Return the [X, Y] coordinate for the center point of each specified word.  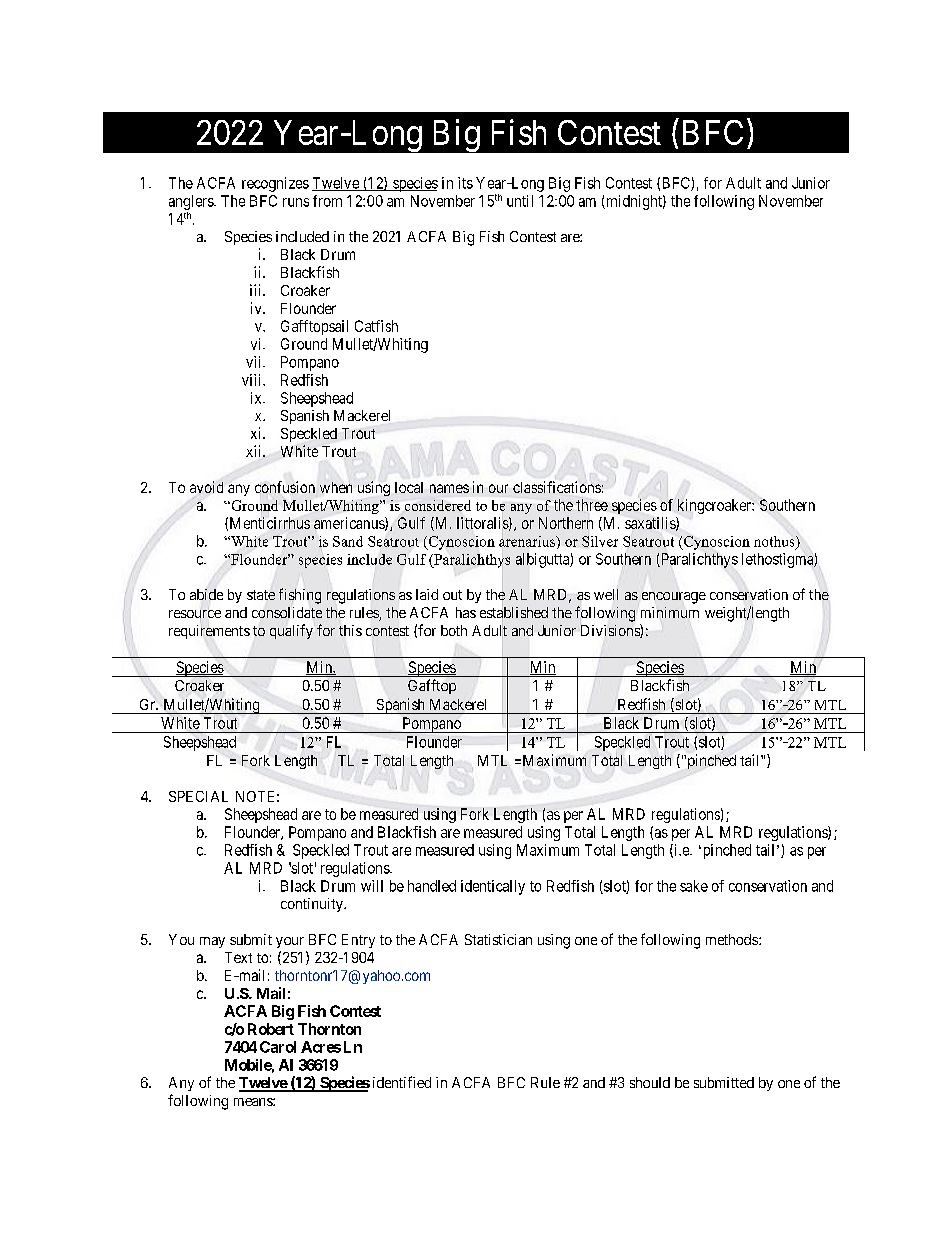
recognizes [275, 184]
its [465, 183]
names [449, 488]
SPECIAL [198, 796]
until [520, 201]
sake [694, 886]
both [454, 630]
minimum [670, 612]
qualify [291, 631]
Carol [278, 1047]
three [592, 505]
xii [255, 451]
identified [402, 1082]
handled [432, 886]
